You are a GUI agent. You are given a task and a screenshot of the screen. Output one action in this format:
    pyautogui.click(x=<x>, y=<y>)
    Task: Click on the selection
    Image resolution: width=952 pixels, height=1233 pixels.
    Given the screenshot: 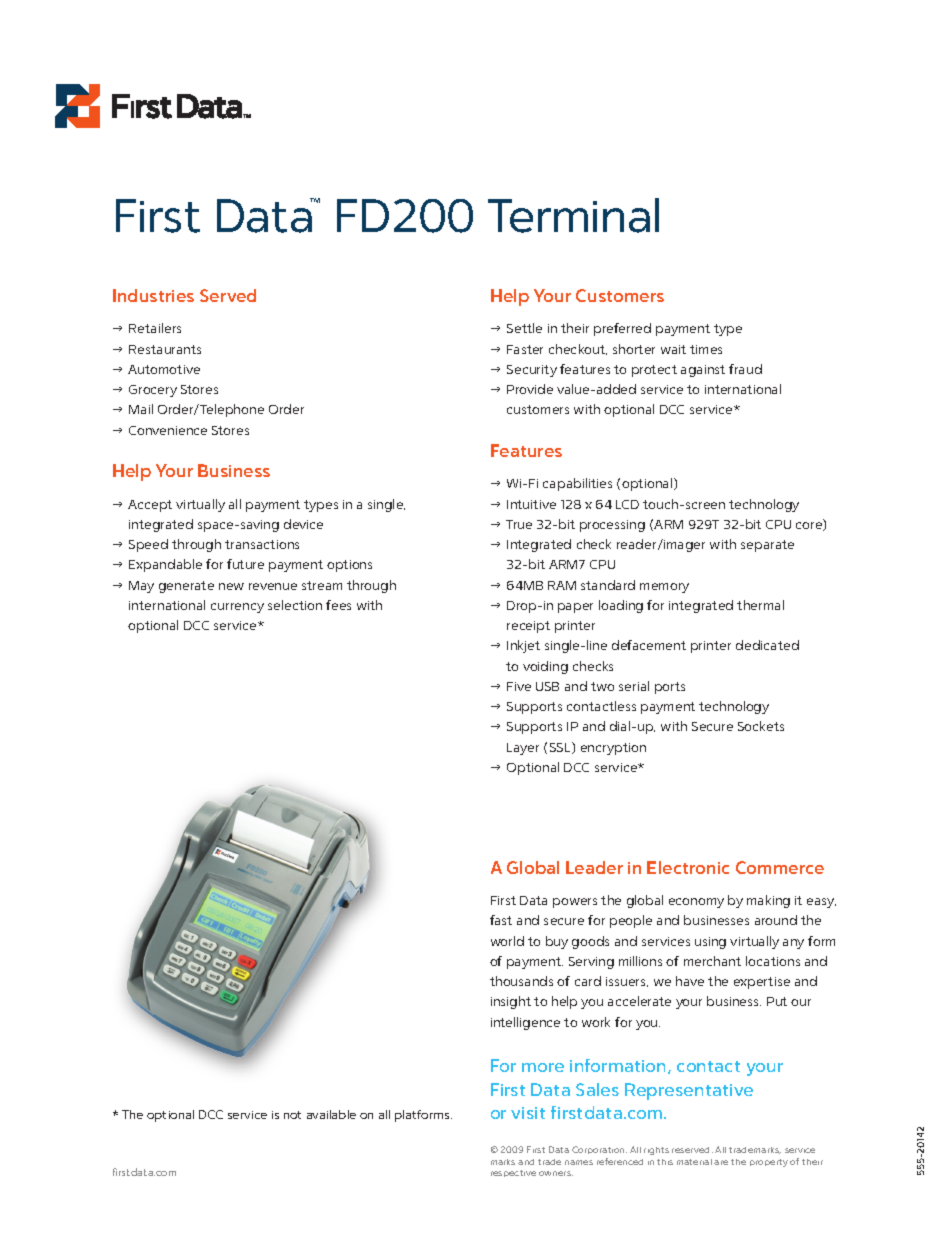 What is the action you would take?
    pyautogui.click(x=295, y=605)
